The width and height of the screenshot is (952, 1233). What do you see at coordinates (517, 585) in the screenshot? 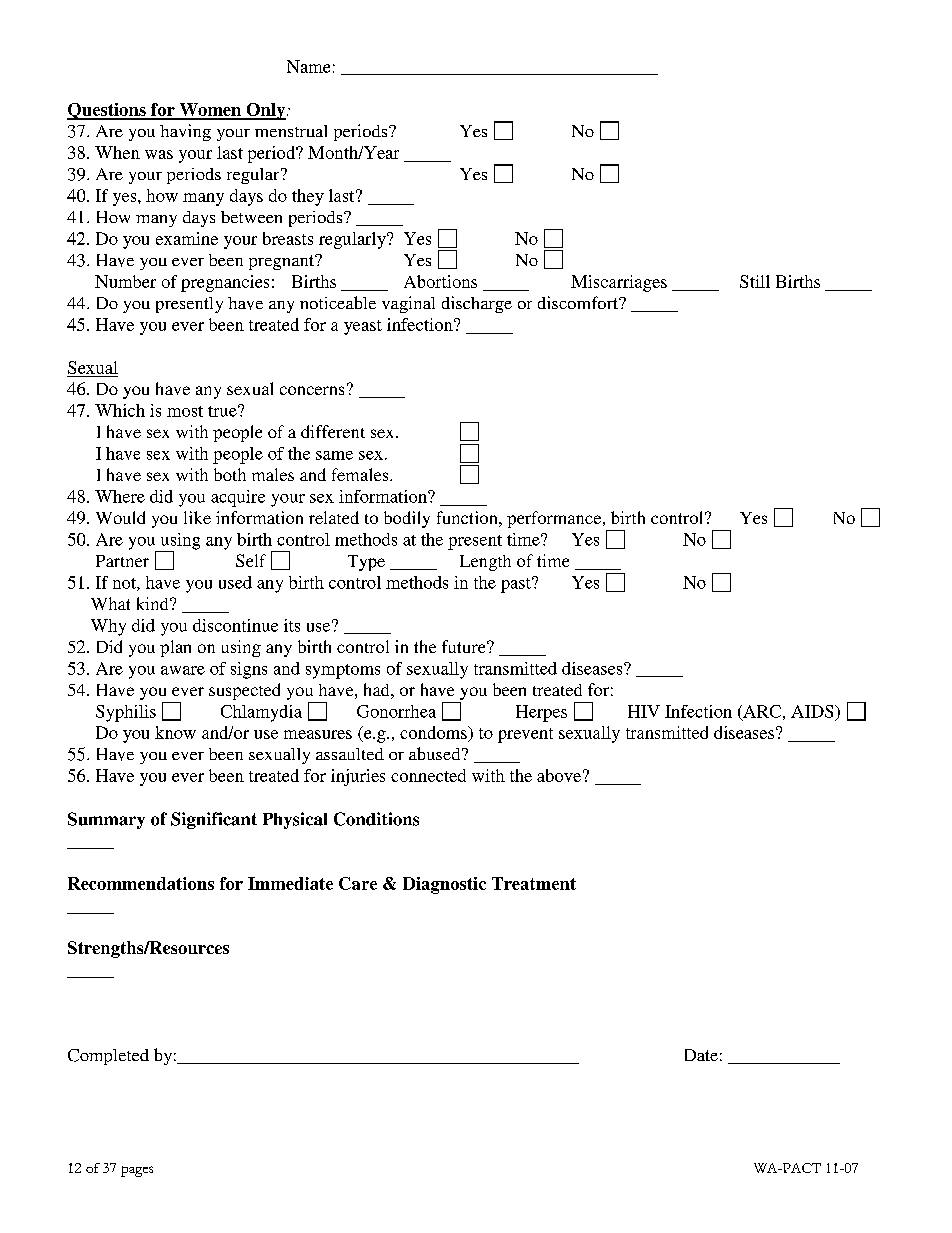
I see `past` at bounding box center [517, 585].
